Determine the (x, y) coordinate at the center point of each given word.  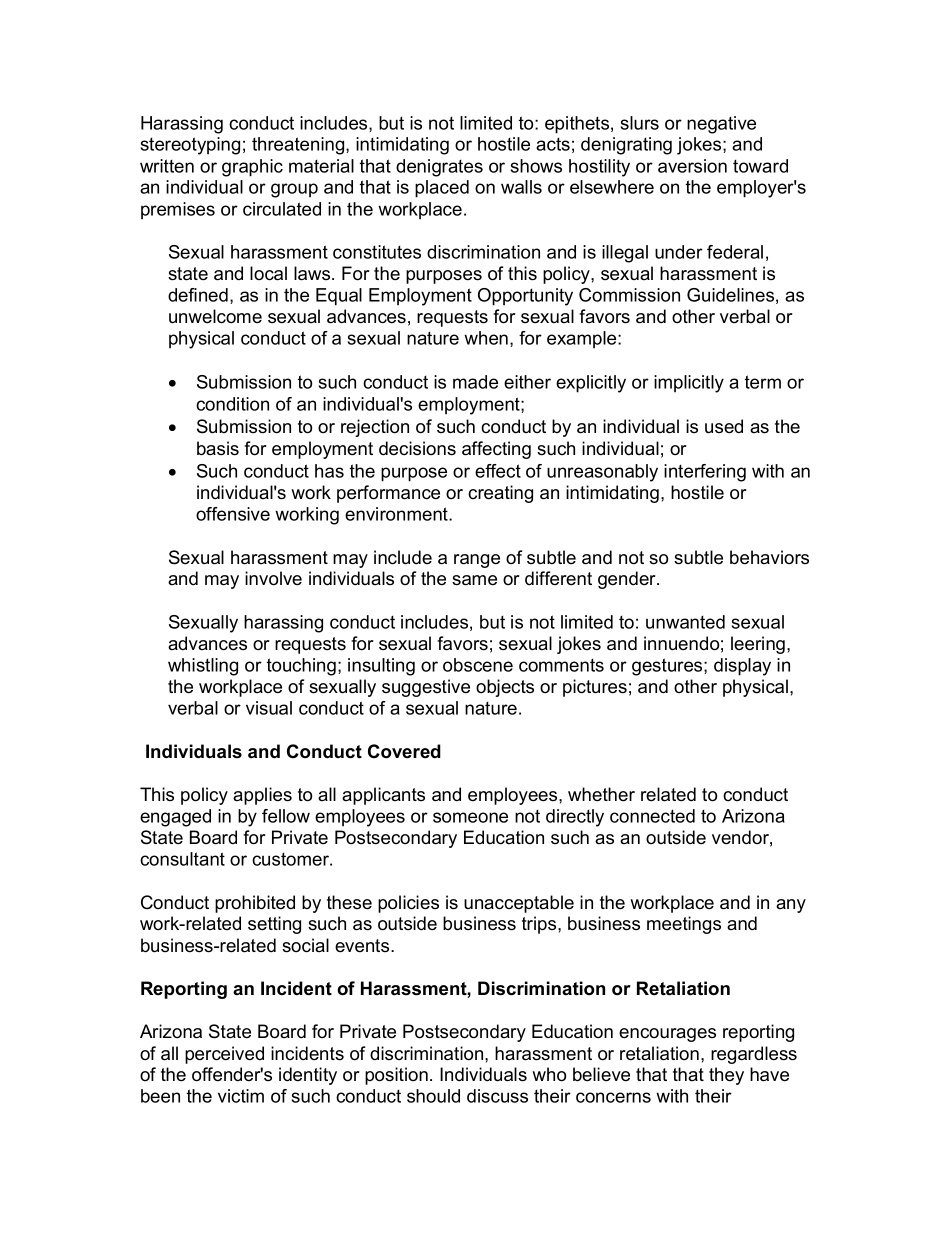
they (726, 1076)
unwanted (685, 622)
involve (273, 578)
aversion (692, 166)
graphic (252, 168)
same (474, 580)
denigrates (439, 168)
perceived (224, 1055)
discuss (497, 1096)
